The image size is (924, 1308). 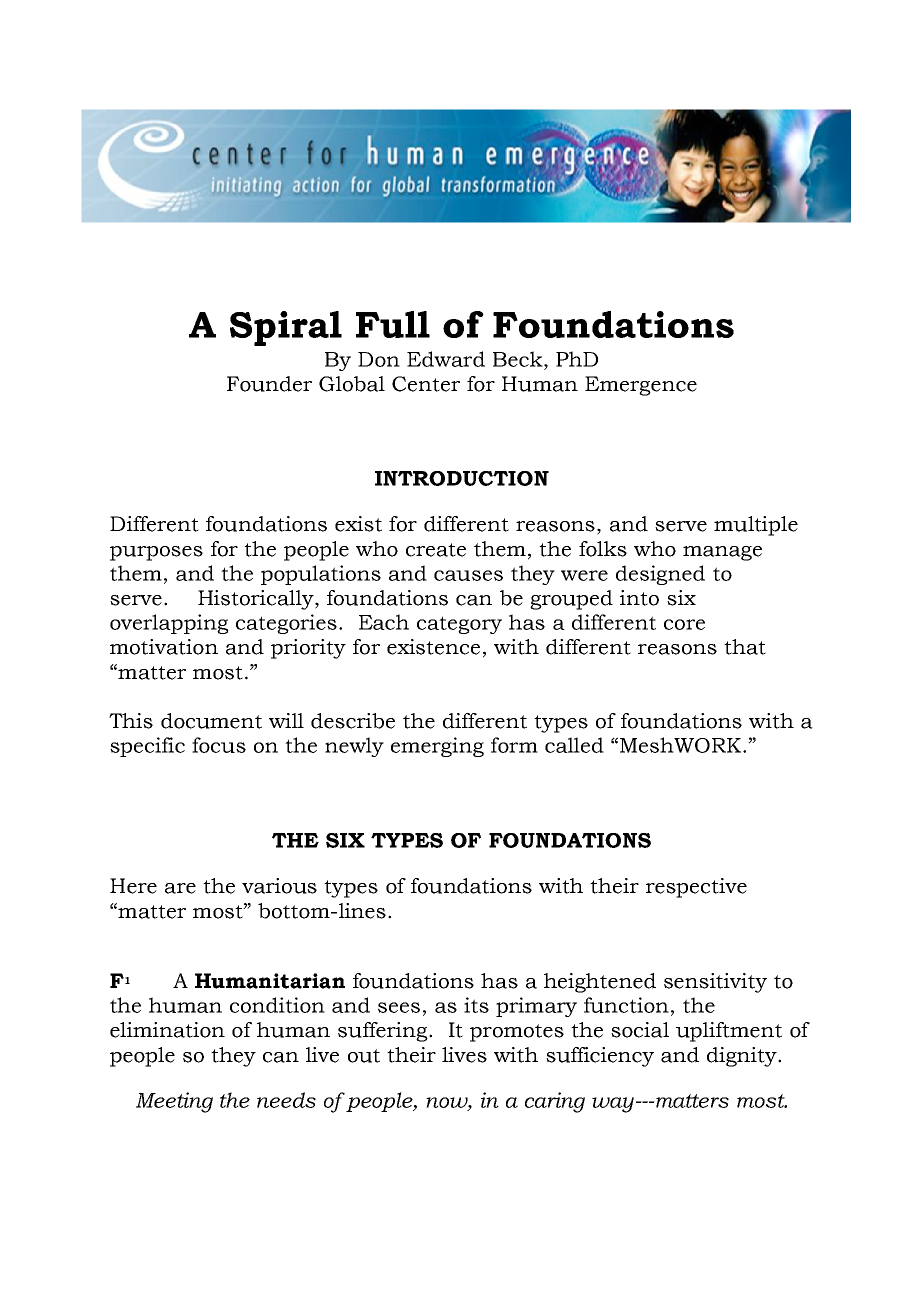 What do you see at coordinates (286, 328) in the screenshot?
I see `Spiral` at bounding box center [286, 328].
